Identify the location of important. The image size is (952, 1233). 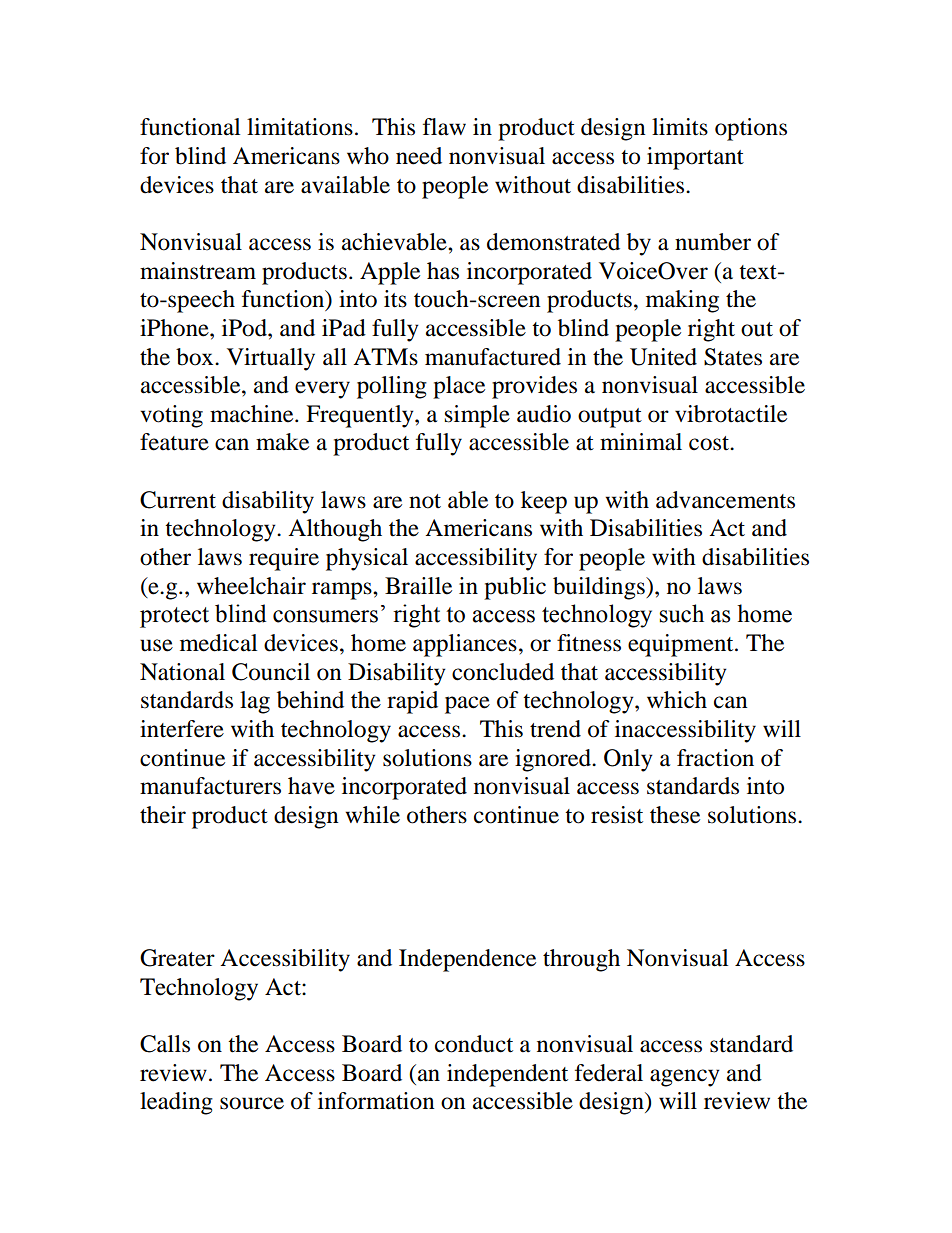
(695, 158).
